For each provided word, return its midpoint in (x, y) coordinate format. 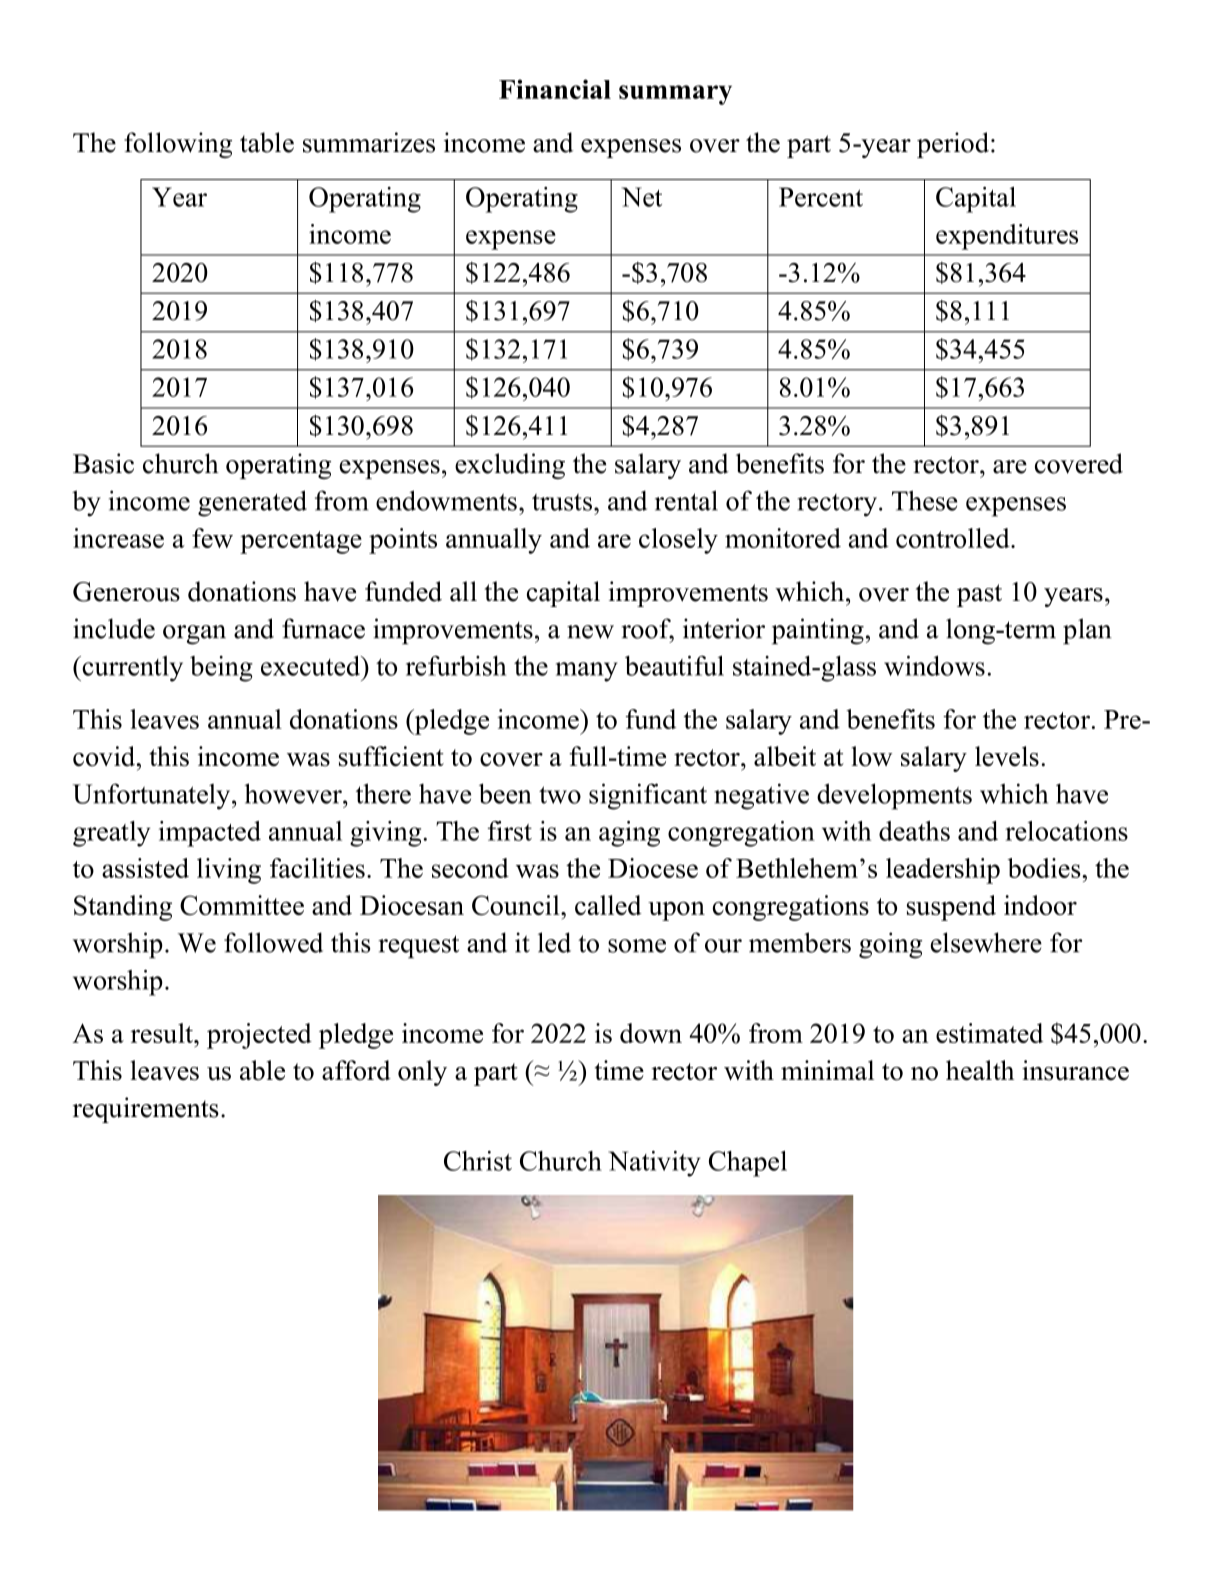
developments (894, 796)
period (953, 145)
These (924, 500)
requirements (146, 1110)
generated (252, 503)
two (560, 795)
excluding (510, 466)
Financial (555, 89)
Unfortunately (153, 796)
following (178, 145)
